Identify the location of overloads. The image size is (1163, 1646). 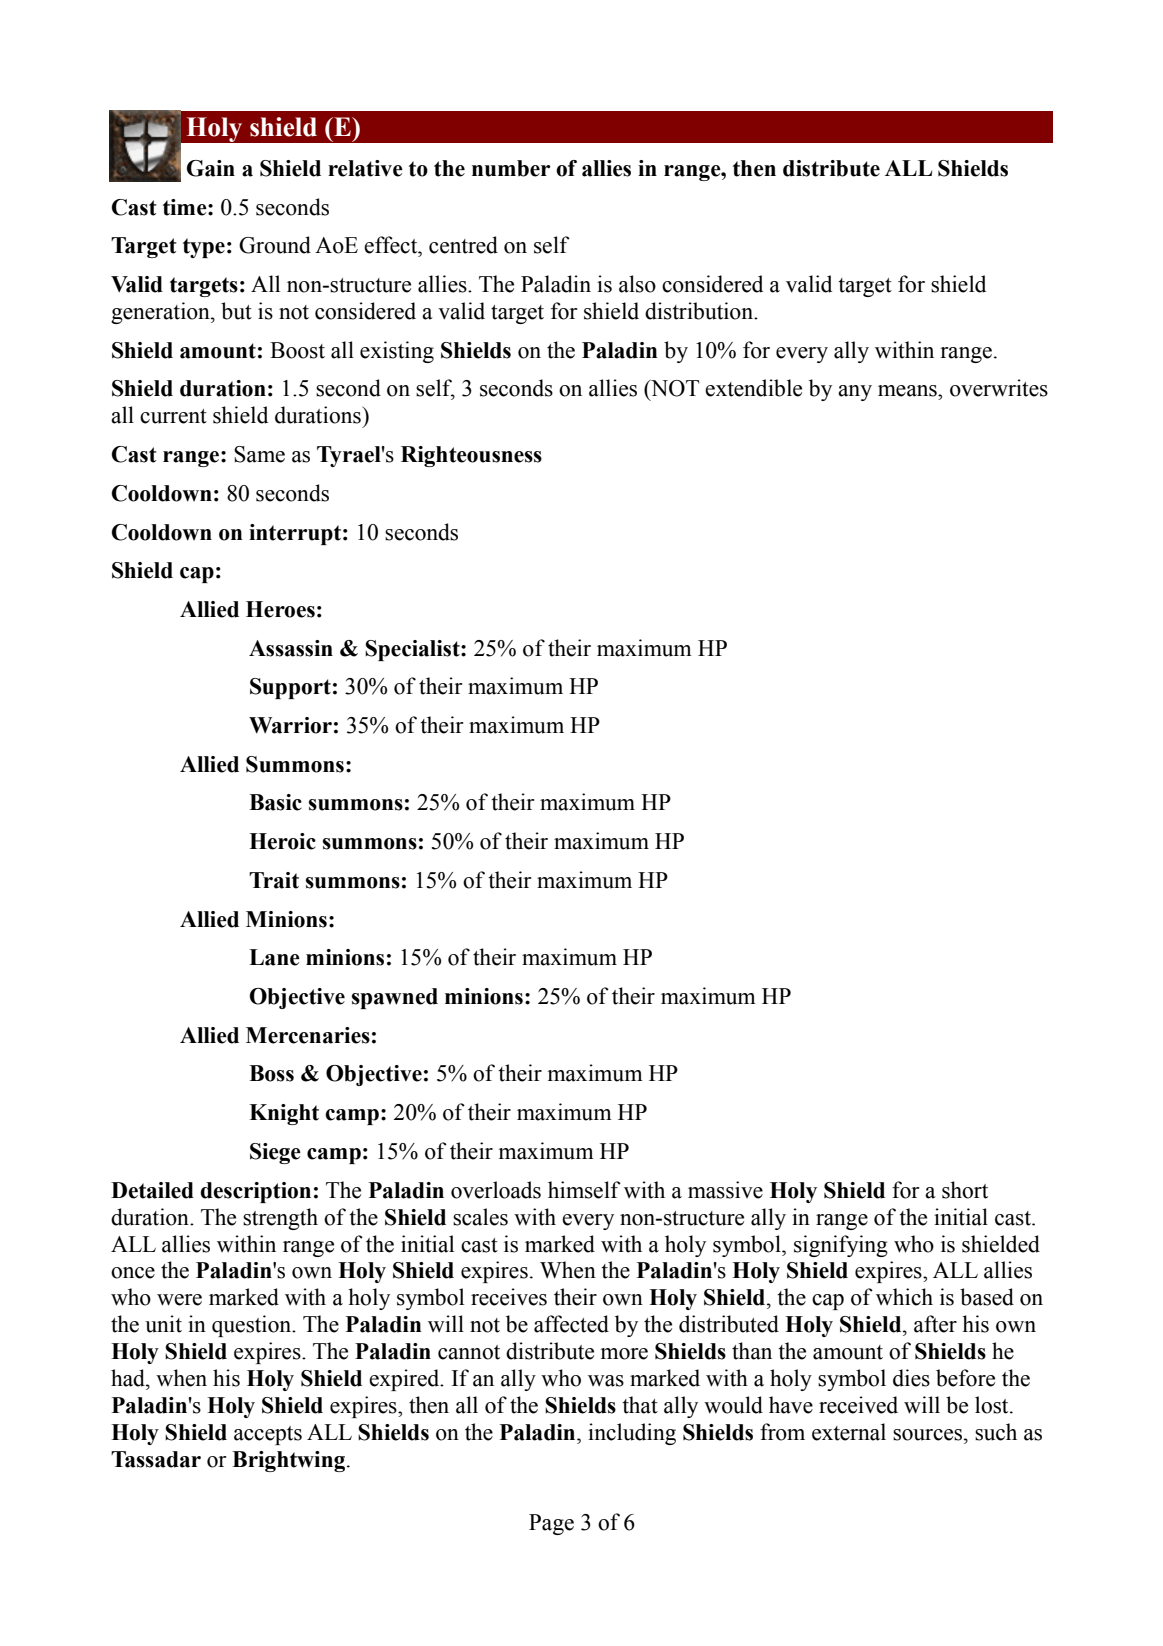
(496, 1190).
